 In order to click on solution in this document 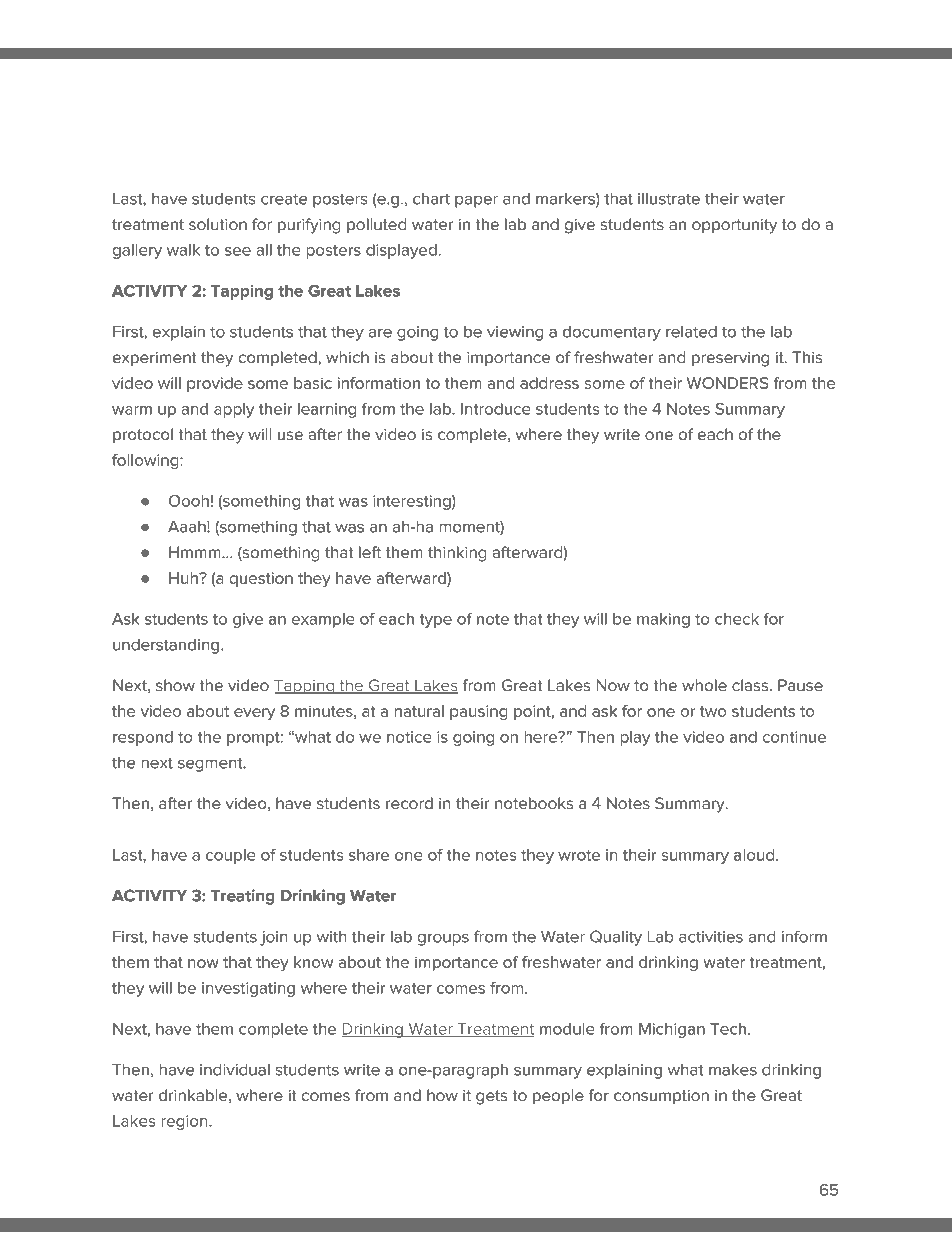, I will do `click(218, 224)`.
